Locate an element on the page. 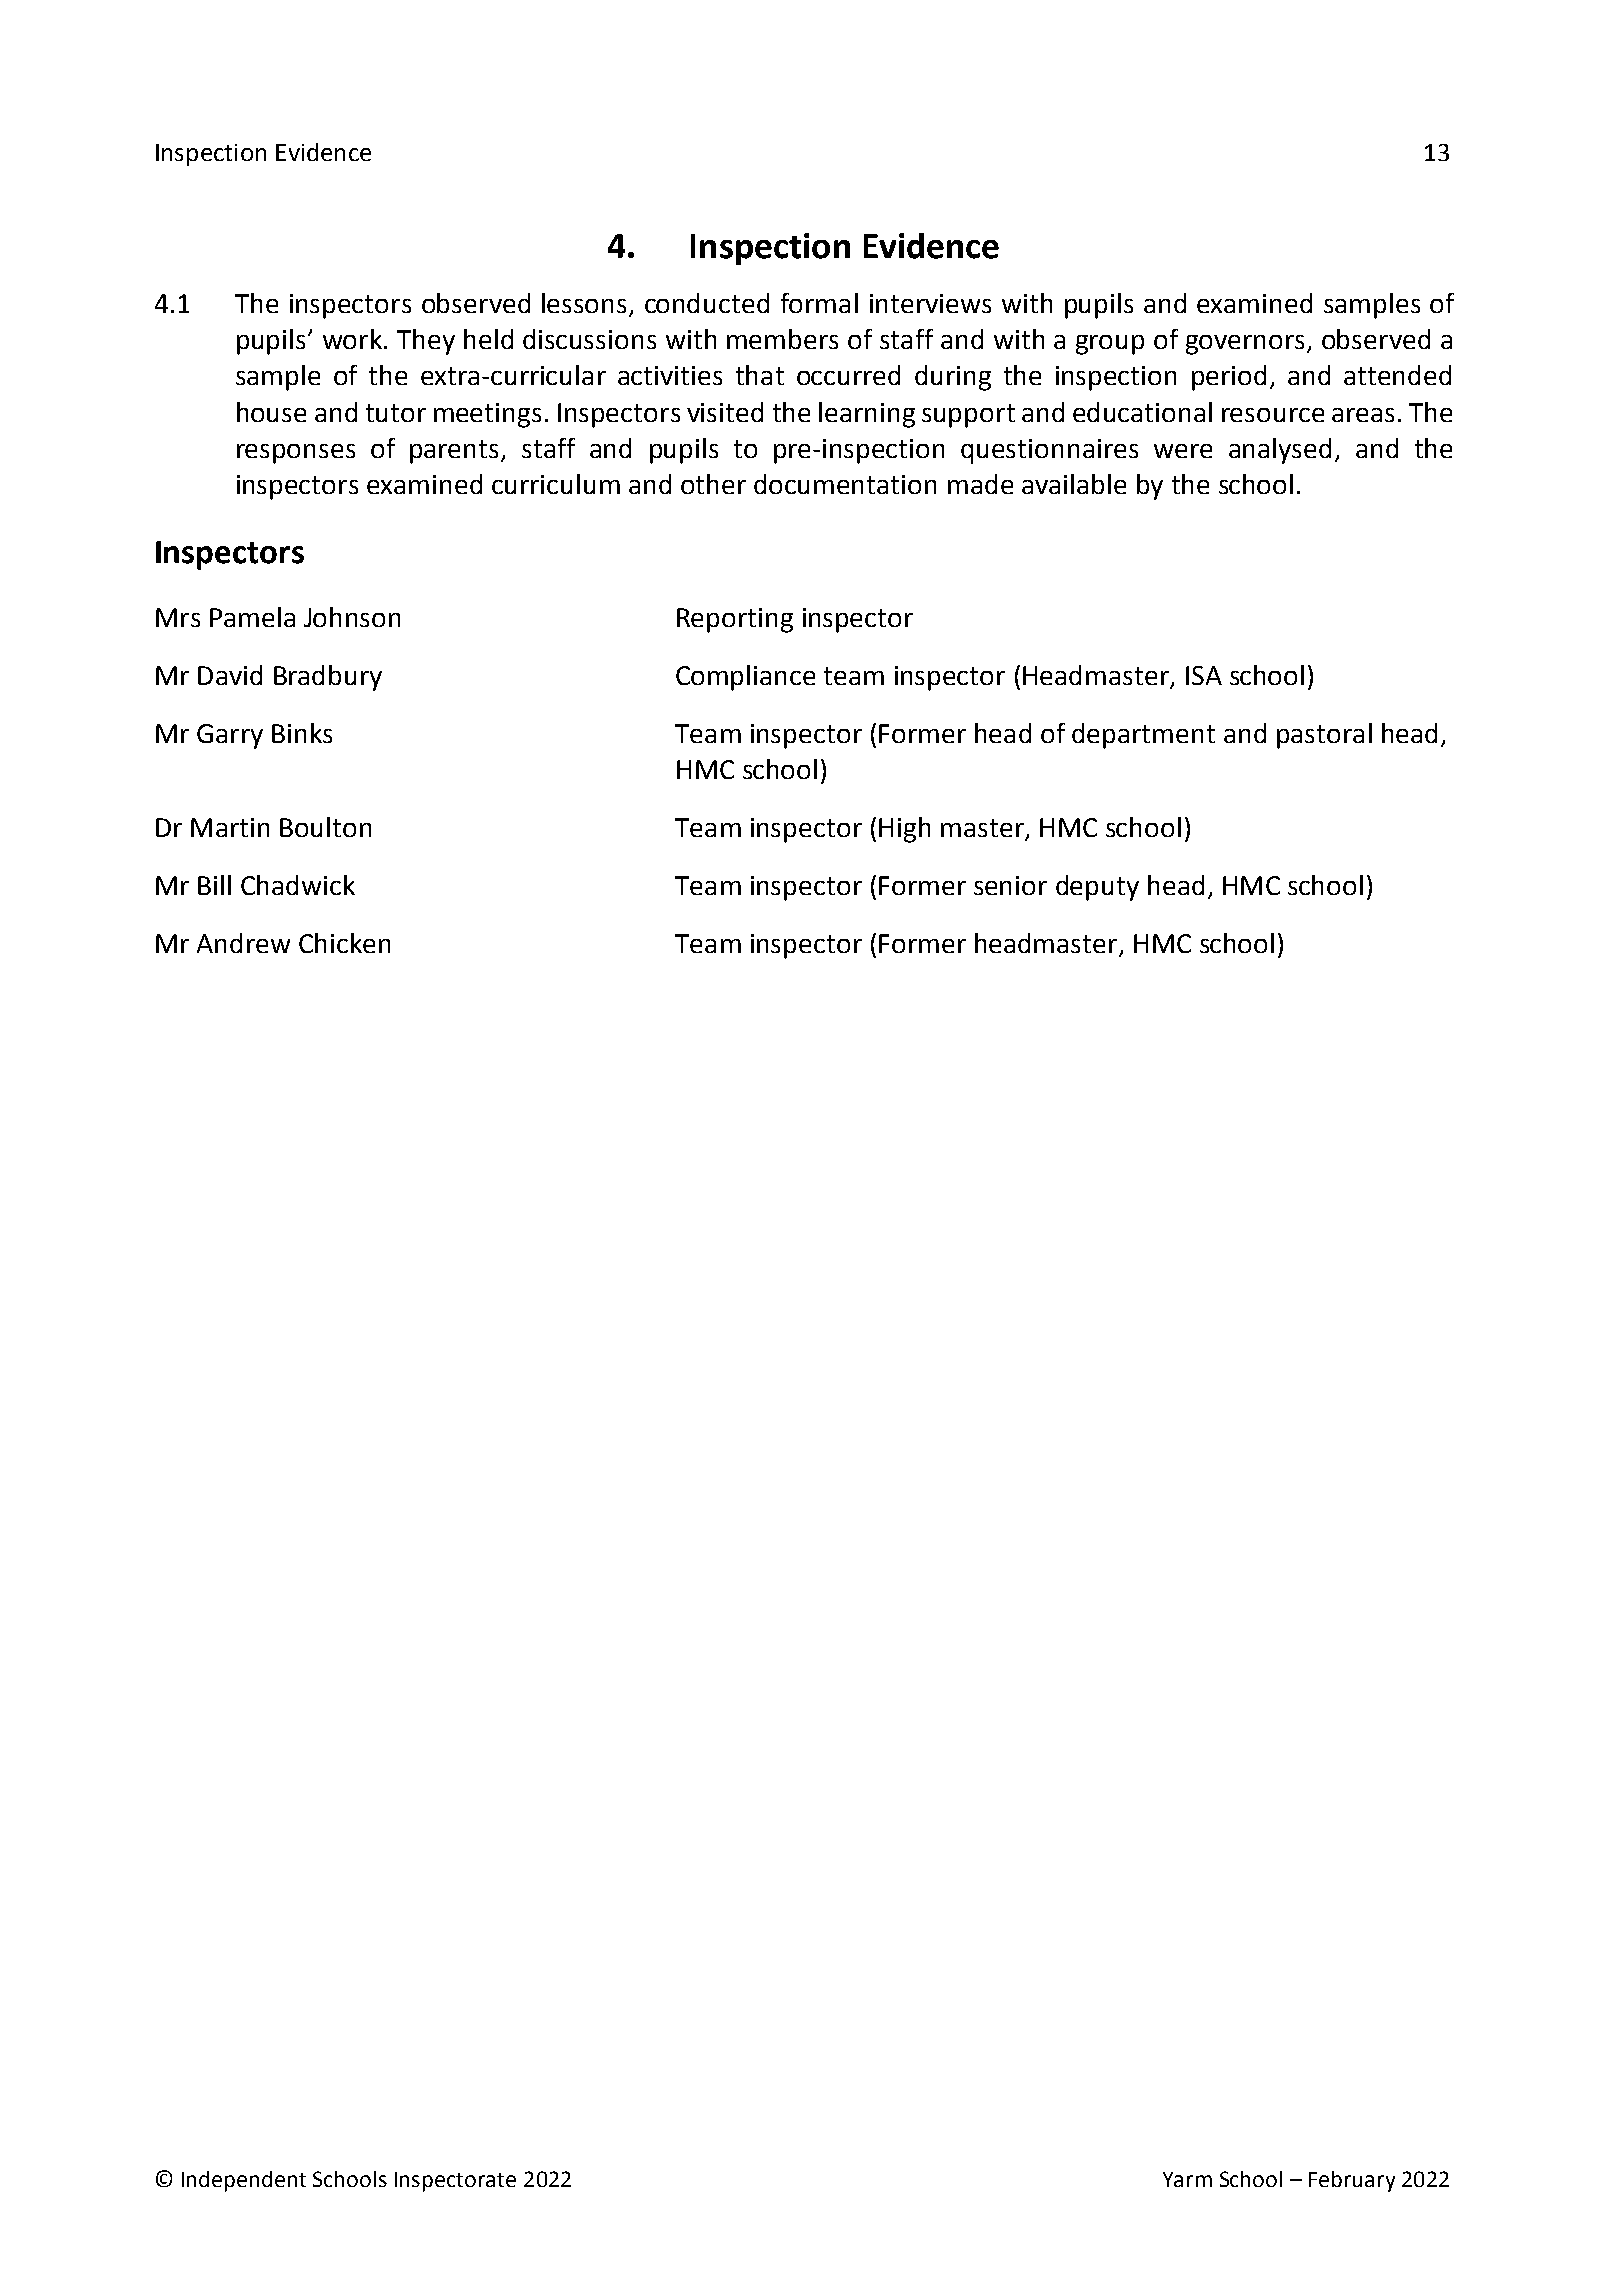  senior is located at coordinates (1010, 885).
